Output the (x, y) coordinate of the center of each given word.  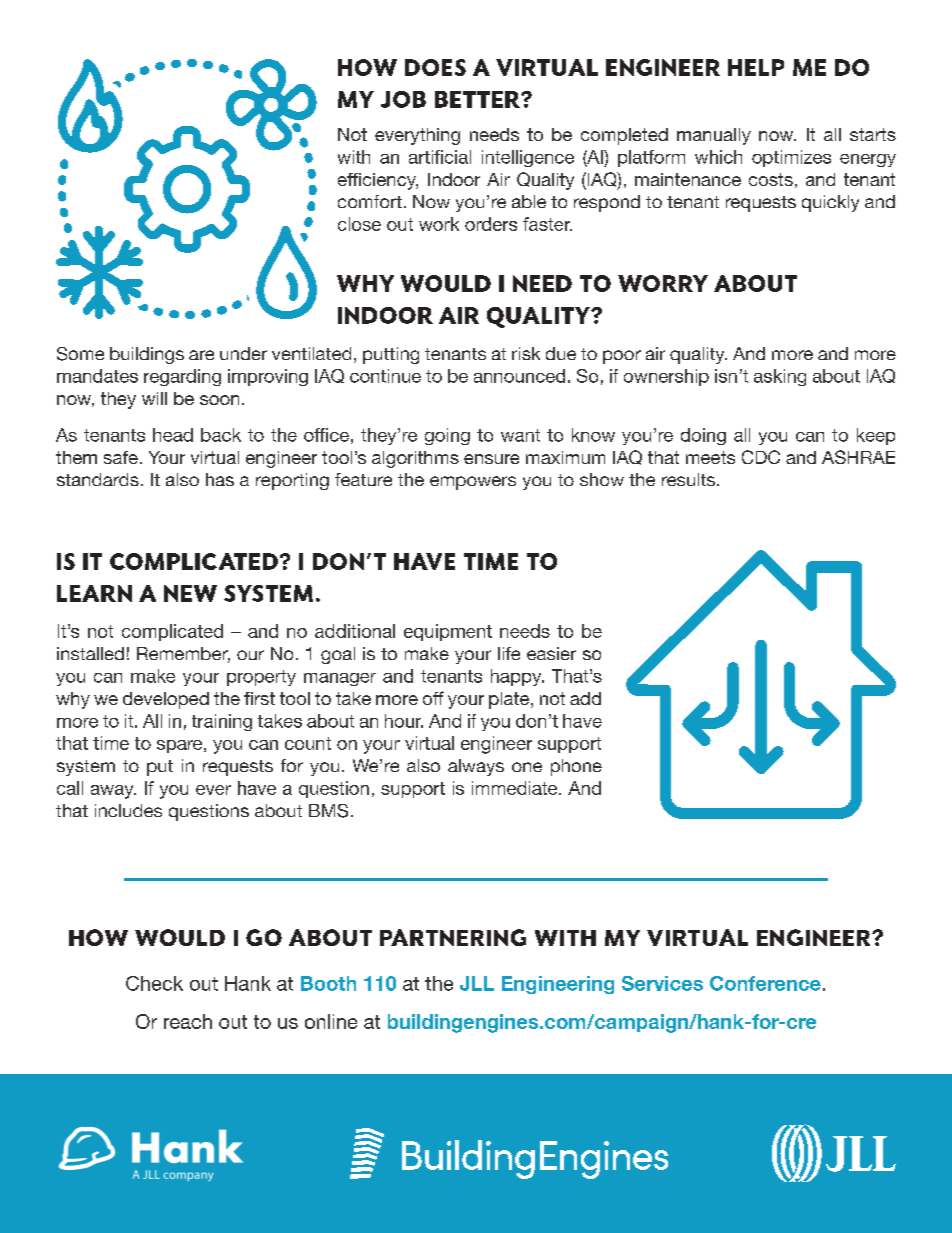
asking (780, 377)
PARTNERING (453, 937)
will (154, 398)
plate (510, 700)
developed (166, 700)
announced (519, 376)
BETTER (478, 99)
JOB (403, 99)
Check (154, 983)
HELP (756, 67)
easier (551, 653)
